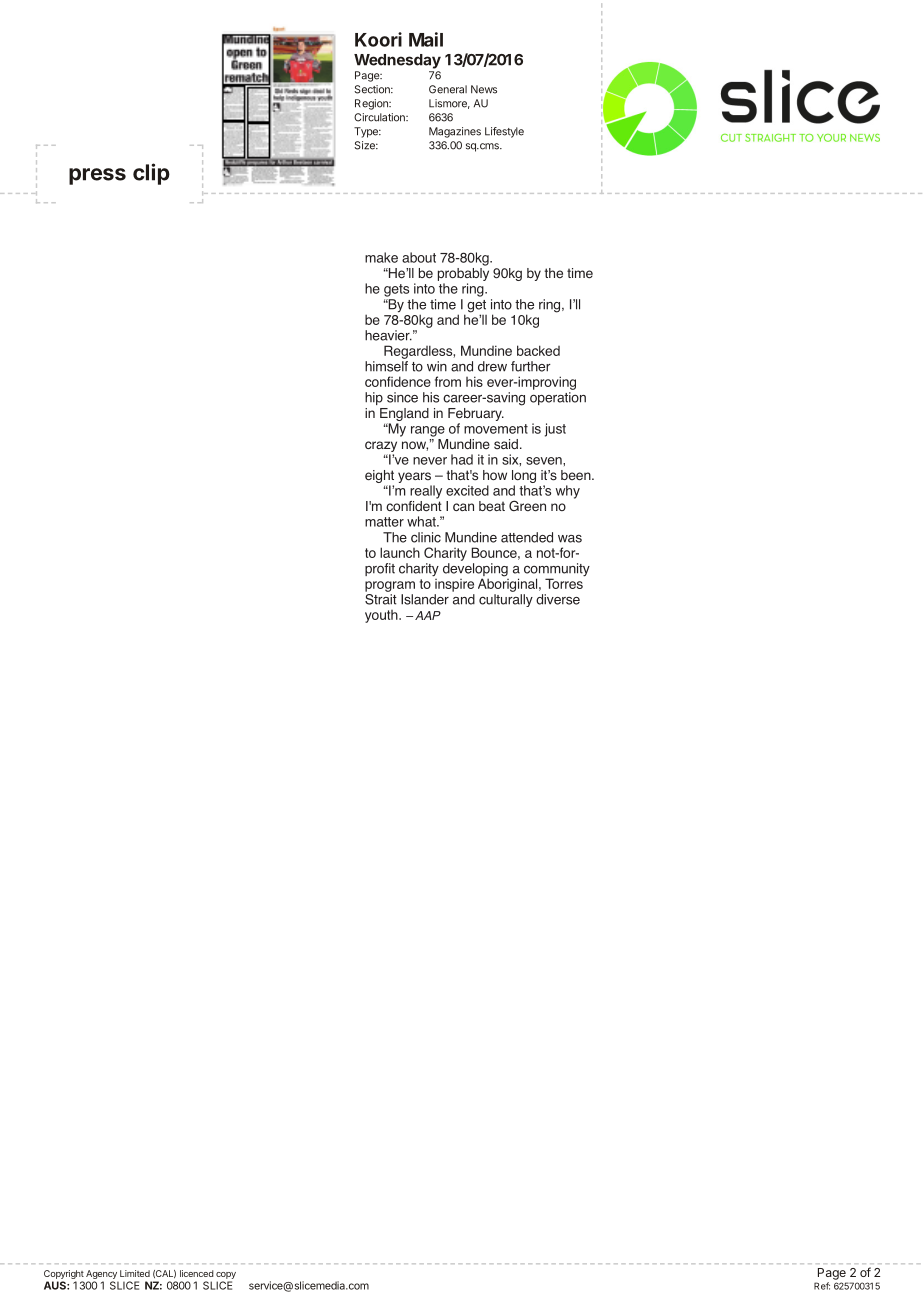  I want to click on diverse, so click(558, 599).
